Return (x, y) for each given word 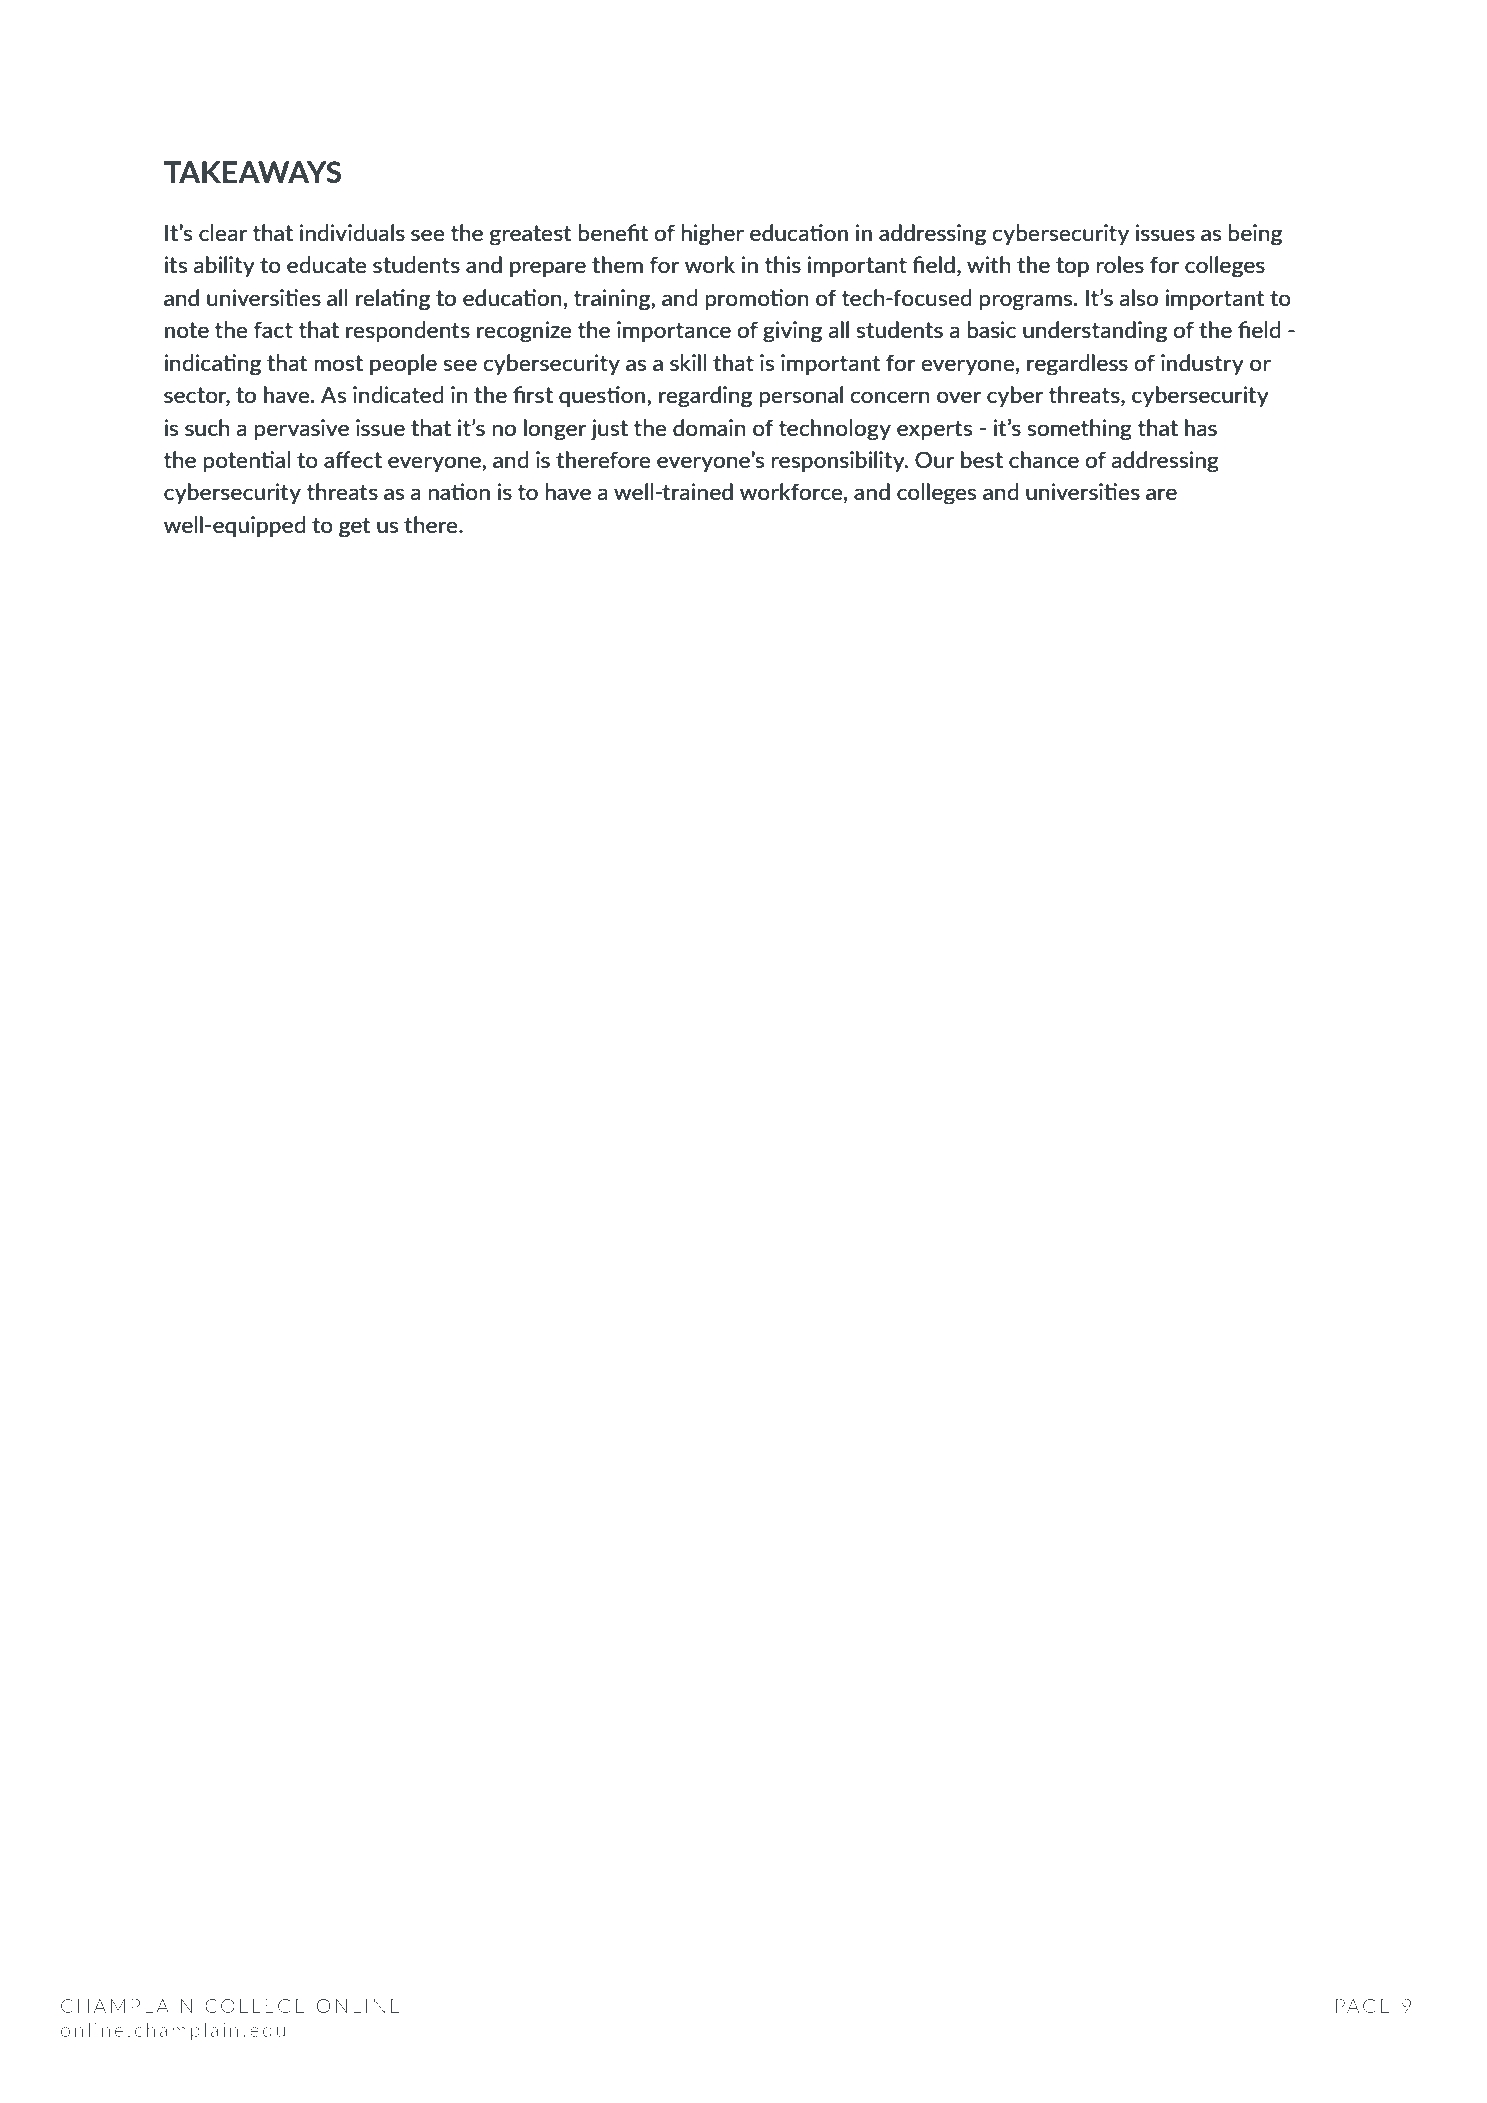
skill (688, 362)
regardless (1077, 364)
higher (713, 235)
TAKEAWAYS (252, 172)
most (339, 363)
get (354, 528)
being (1255, 235)
